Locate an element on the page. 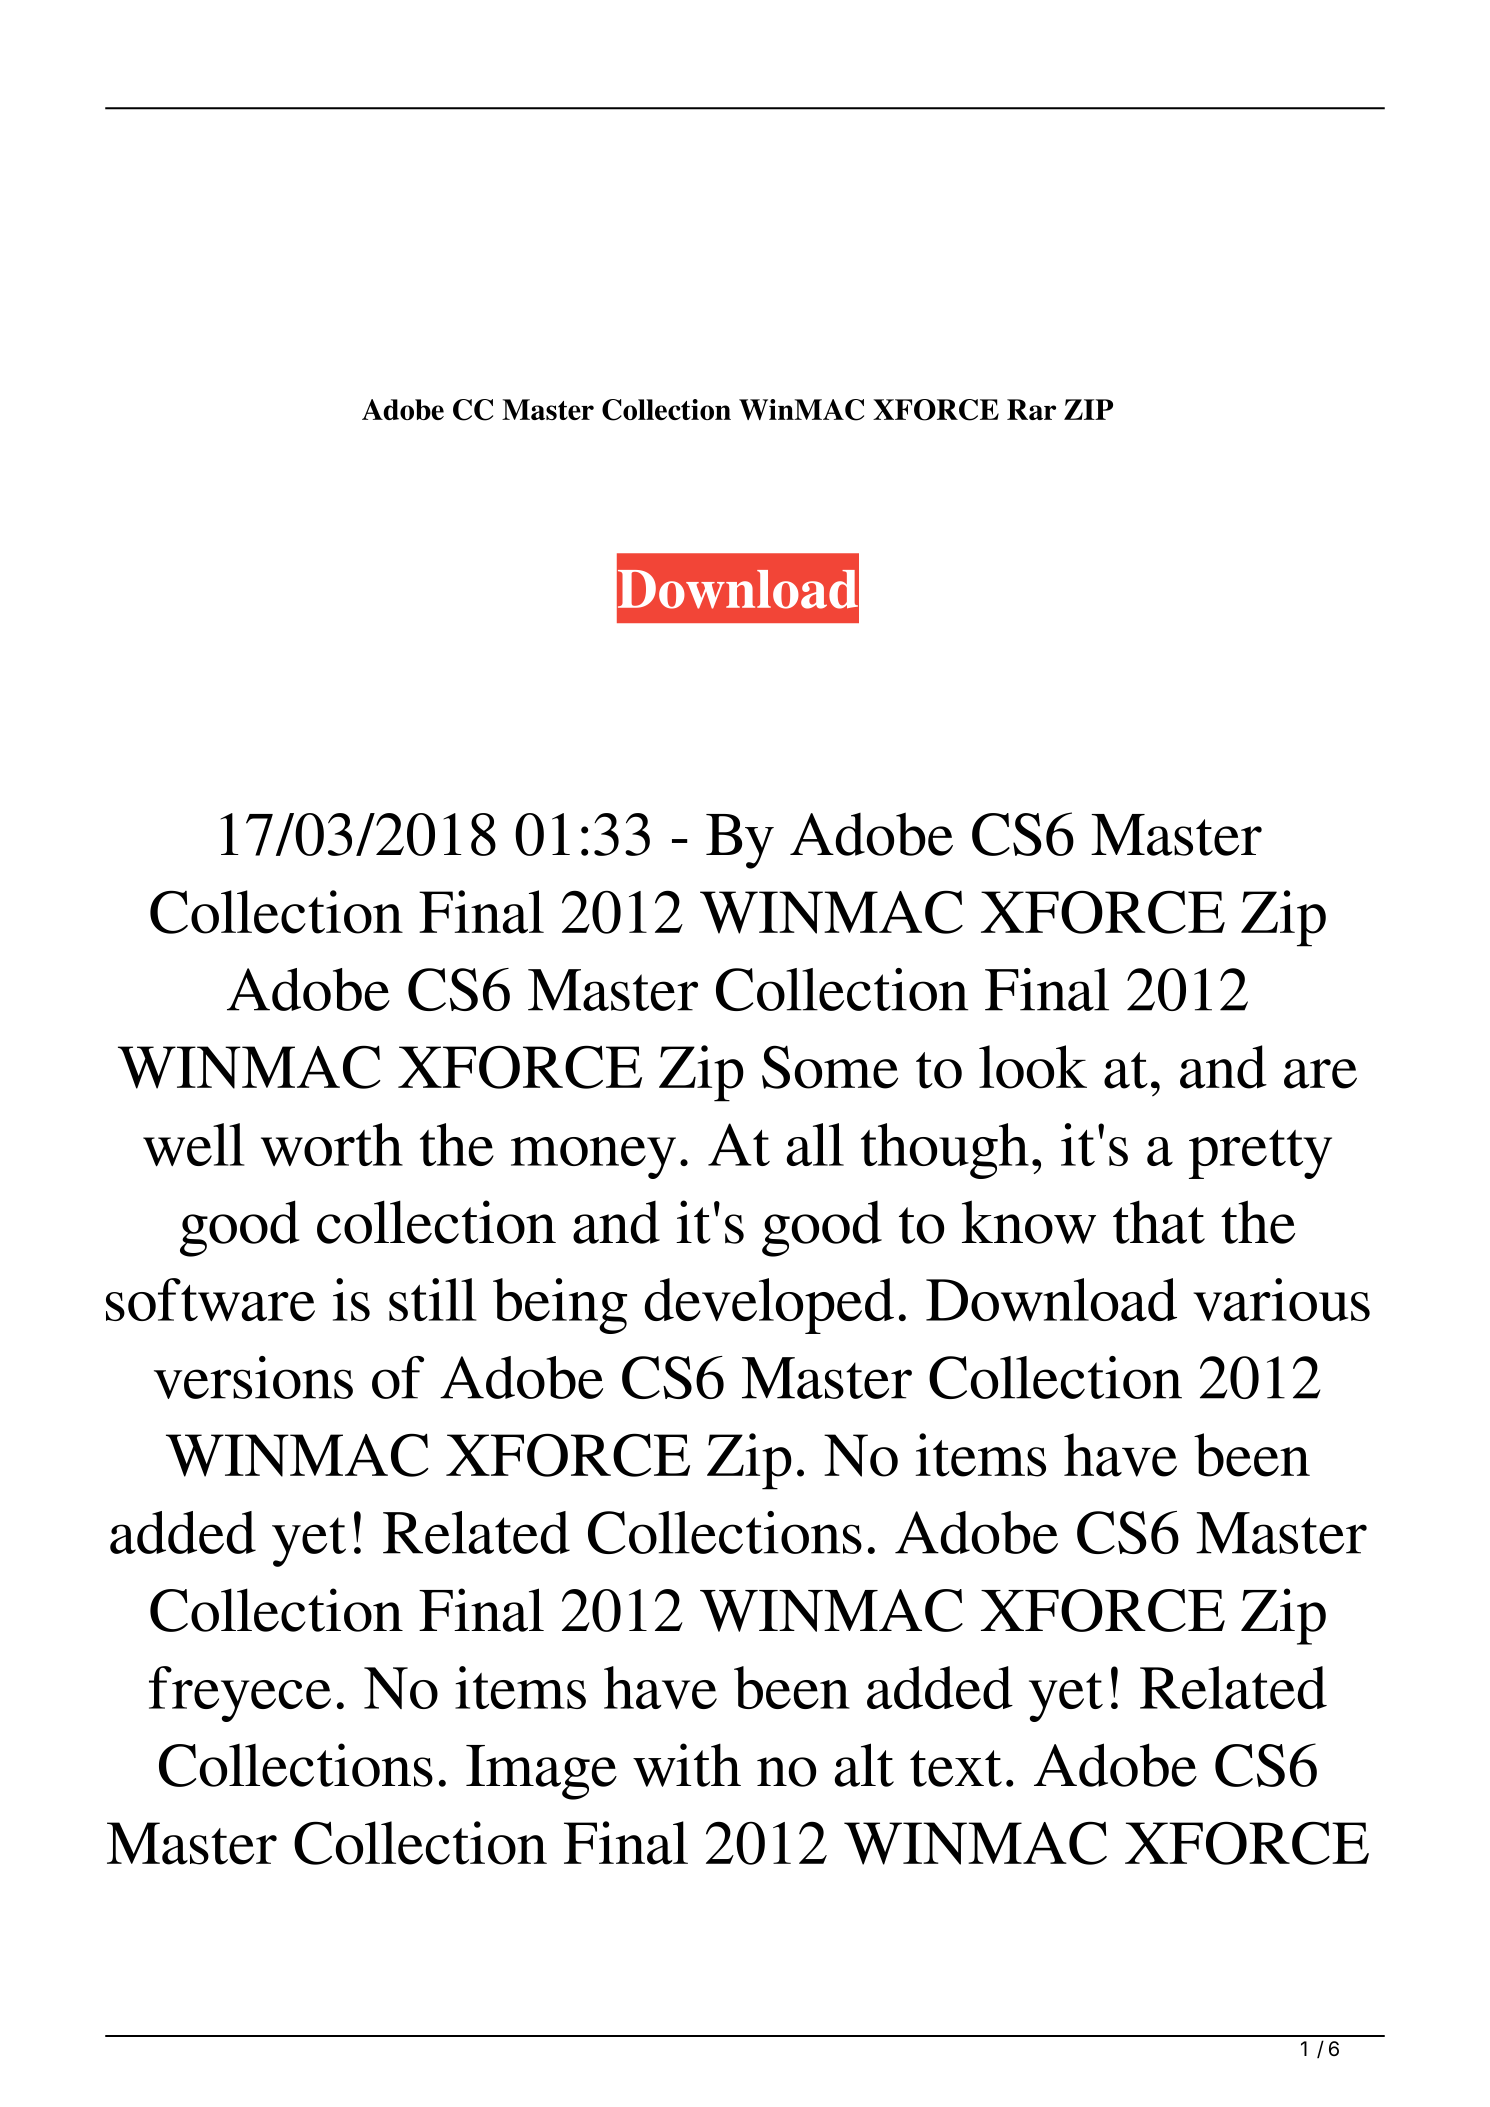 The height and width of the page is (2107, 1490). all is located at coordinates (815, 1144).
